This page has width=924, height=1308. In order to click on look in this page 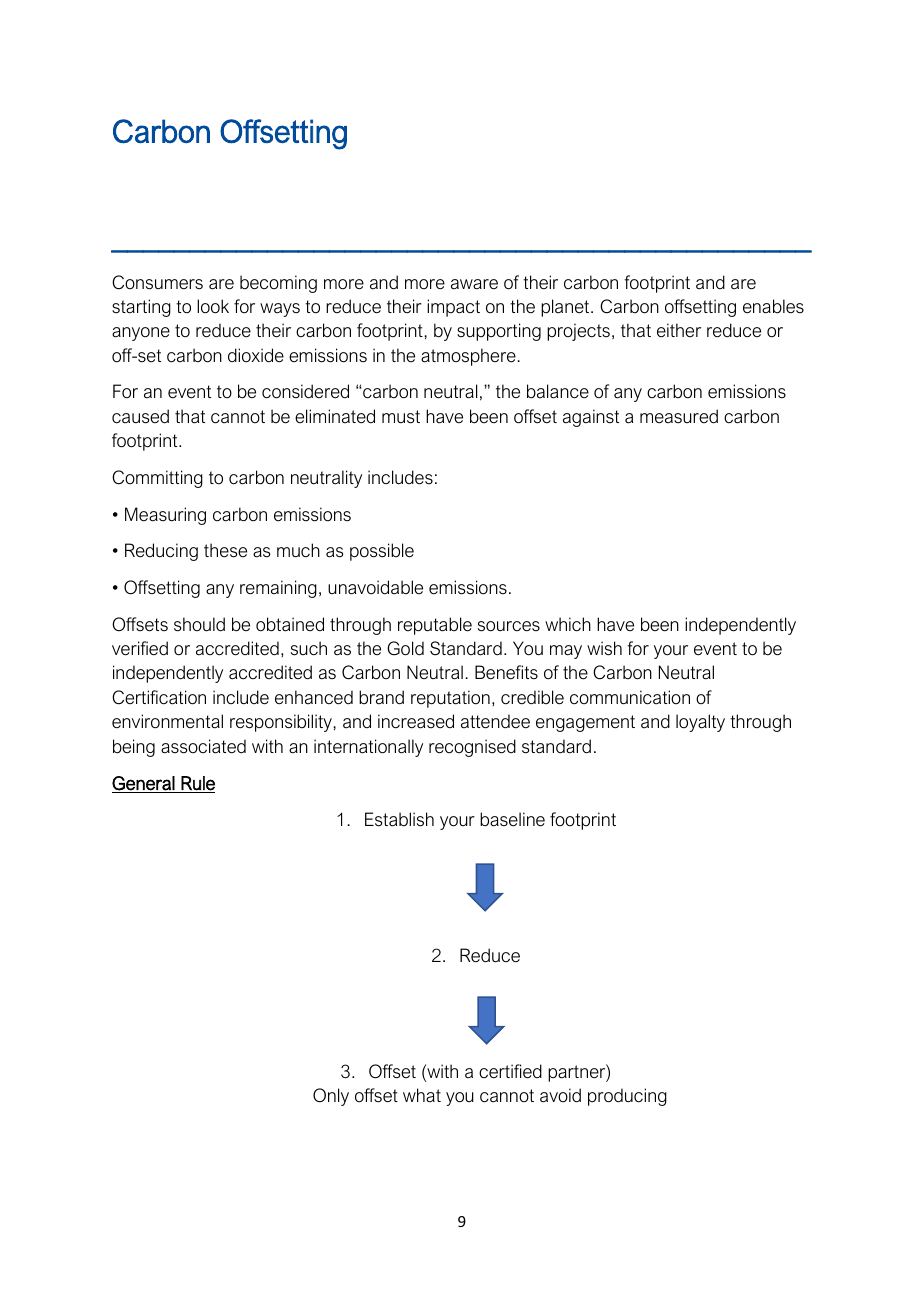, I will do `click(213, 306)`.
